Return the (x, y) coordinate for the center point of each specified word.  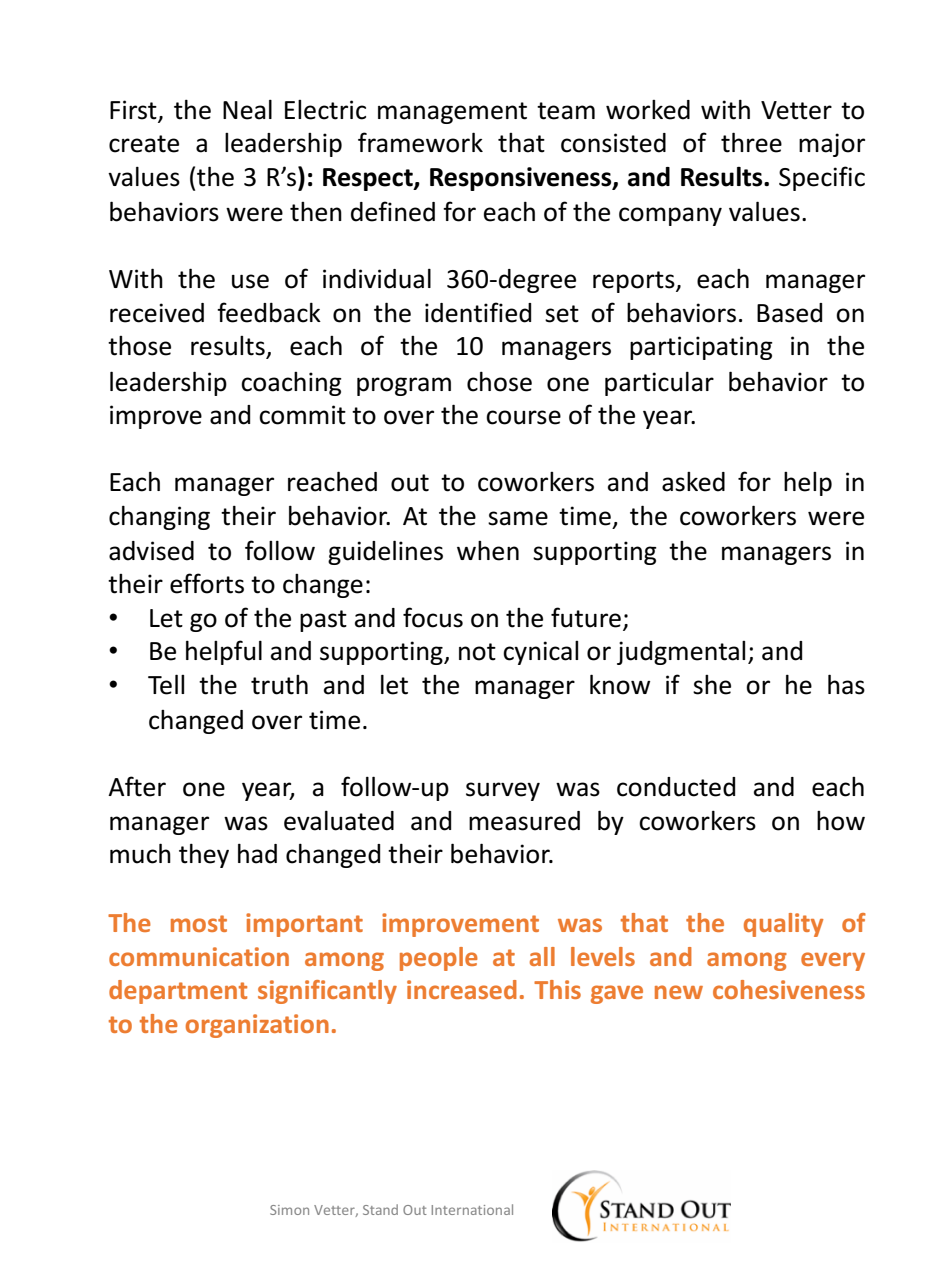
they (204, 855)
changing (159, 517)
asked (693, 482)
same (518, 518)
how (841, 821)
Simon (289, 1210)
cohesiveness (789, 989)
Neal (247, 109)
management (452, 113)
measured (524, 821)
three (751, 142)
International (472, 1209)
